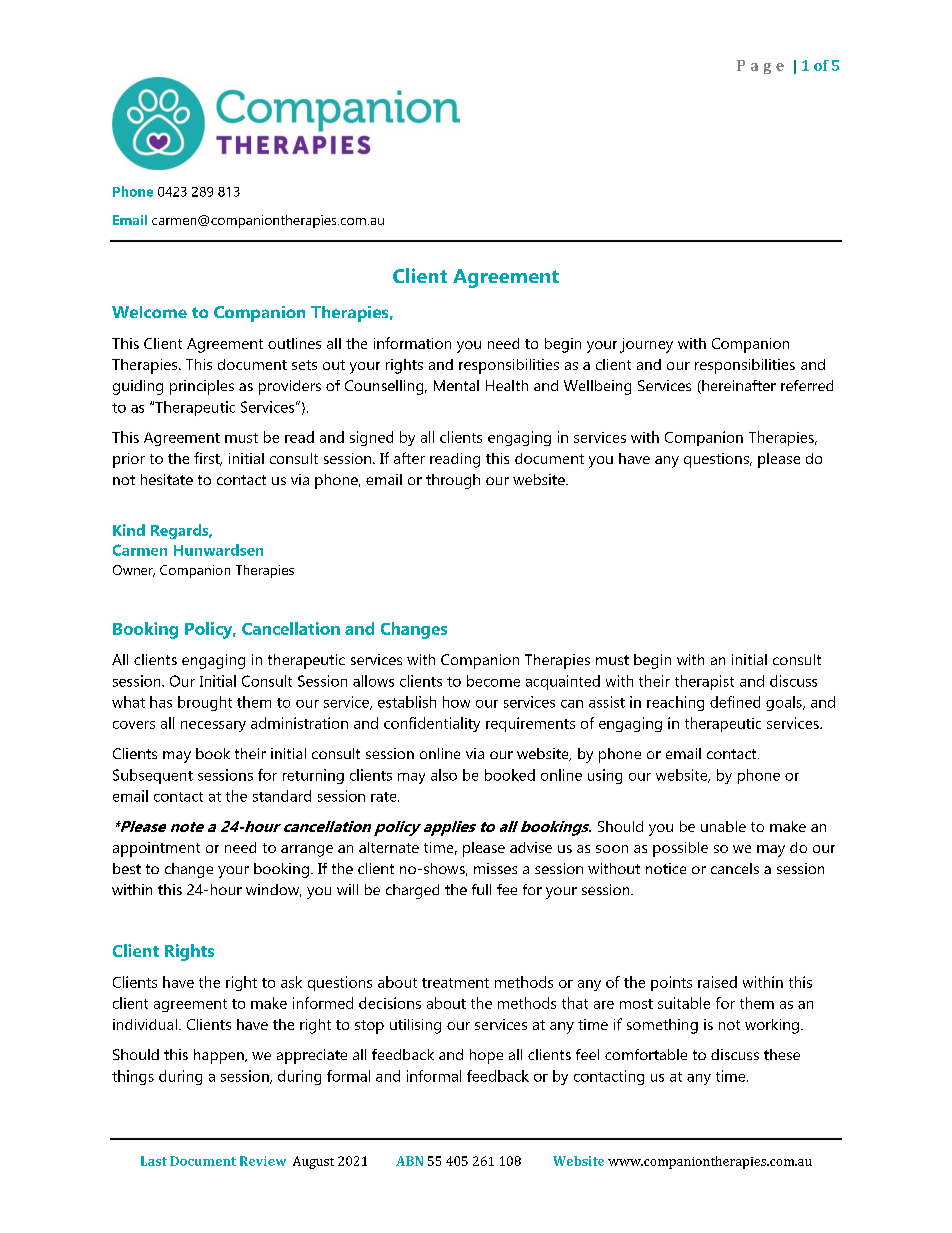 The height and width of the screenshot is (1233, 952). What do you see at coordinates (263, 1161) in the screenshot?
I see `Review` at bounding box center [263, 1161].
